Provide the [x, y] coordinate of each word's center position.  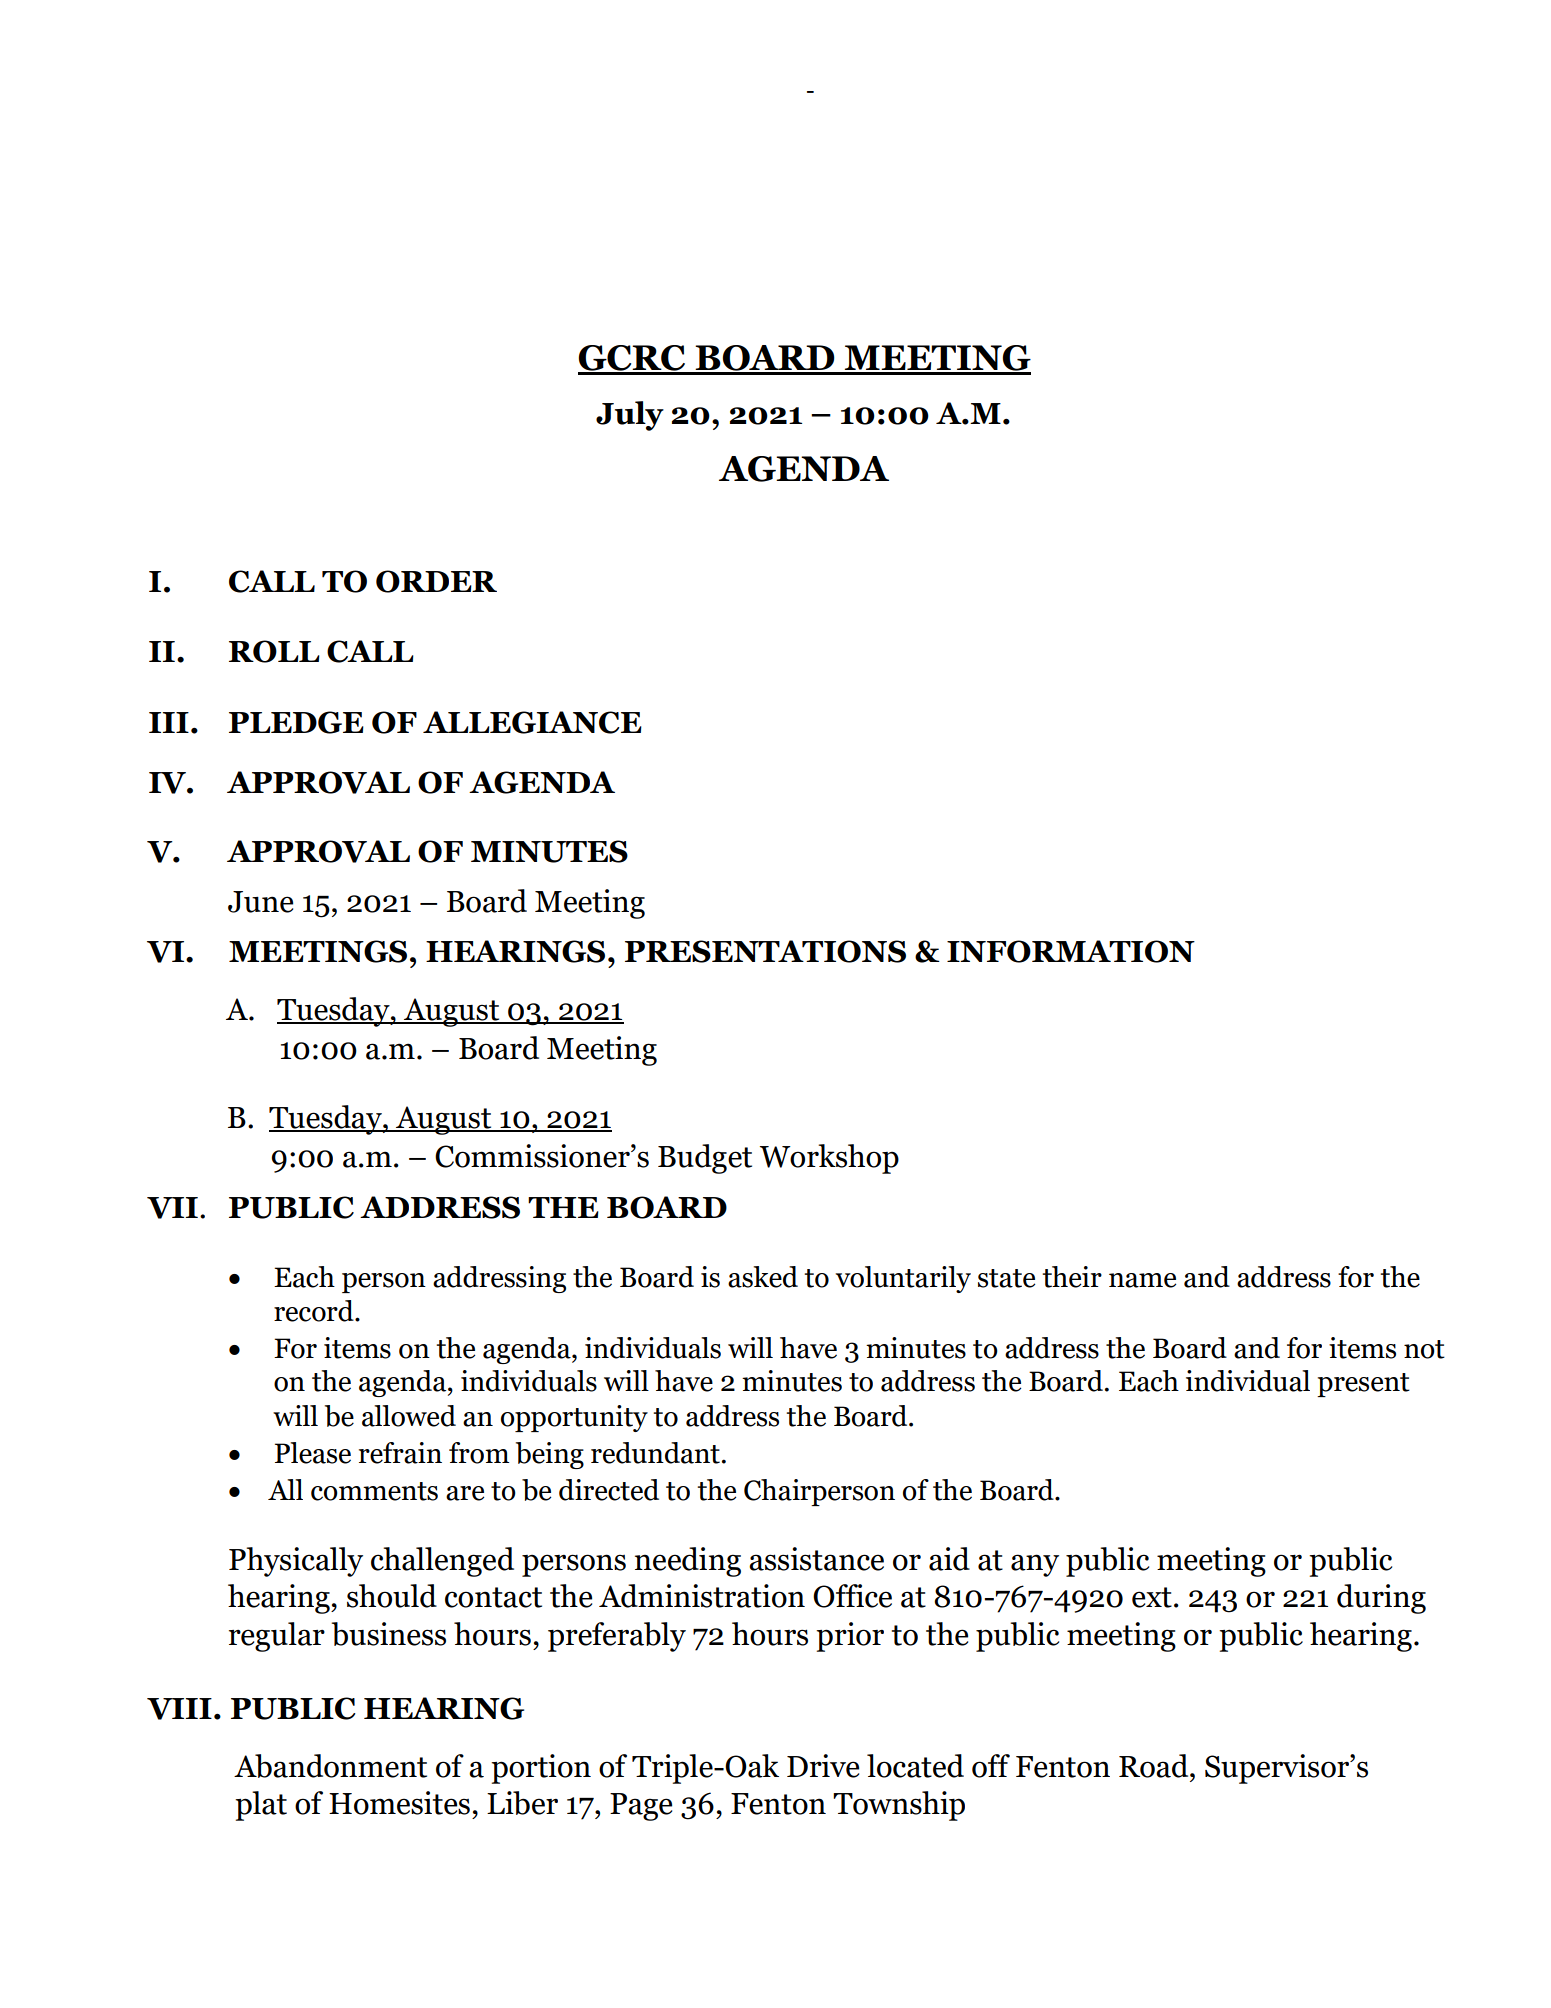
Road [1155, 1766]
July [630, 416]
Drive [823, 1766]
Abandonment [330, 1766]
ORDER [436, 581]
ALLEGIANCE [532, 722]
